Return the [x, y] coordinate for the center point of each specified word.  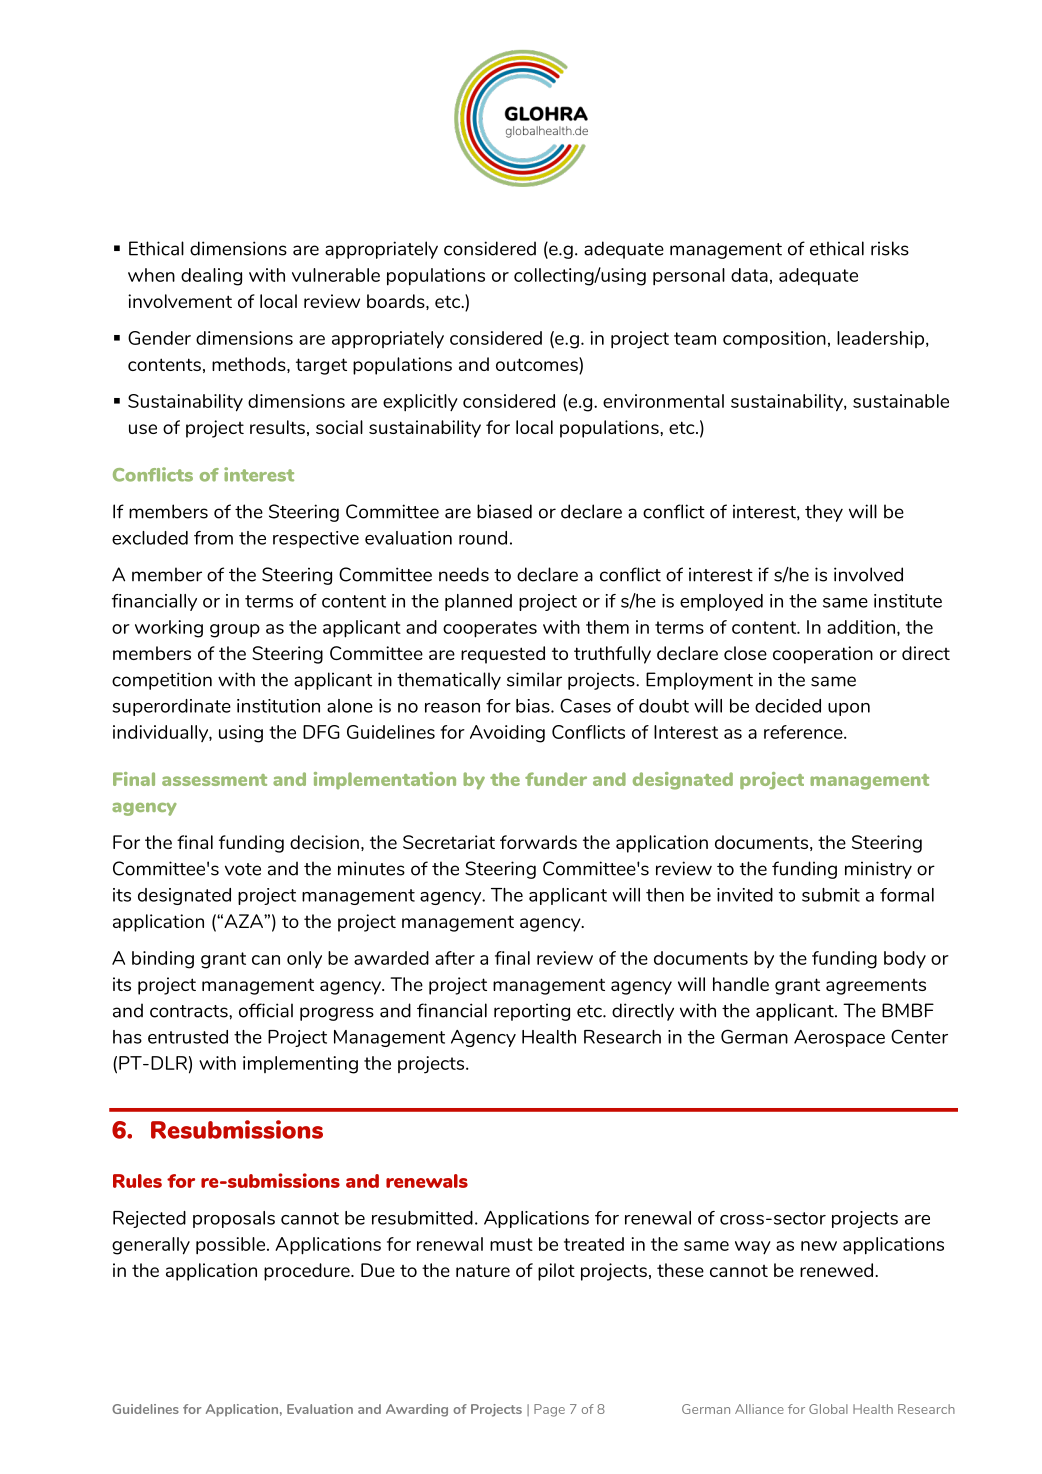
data [749, 275]
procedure [308, 1272]
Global [828, 1409]
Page [549, 1410]
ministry [878, 870]
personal [689, 277]
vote [243, 869]
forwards [538, 842]
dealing [211, 277]
